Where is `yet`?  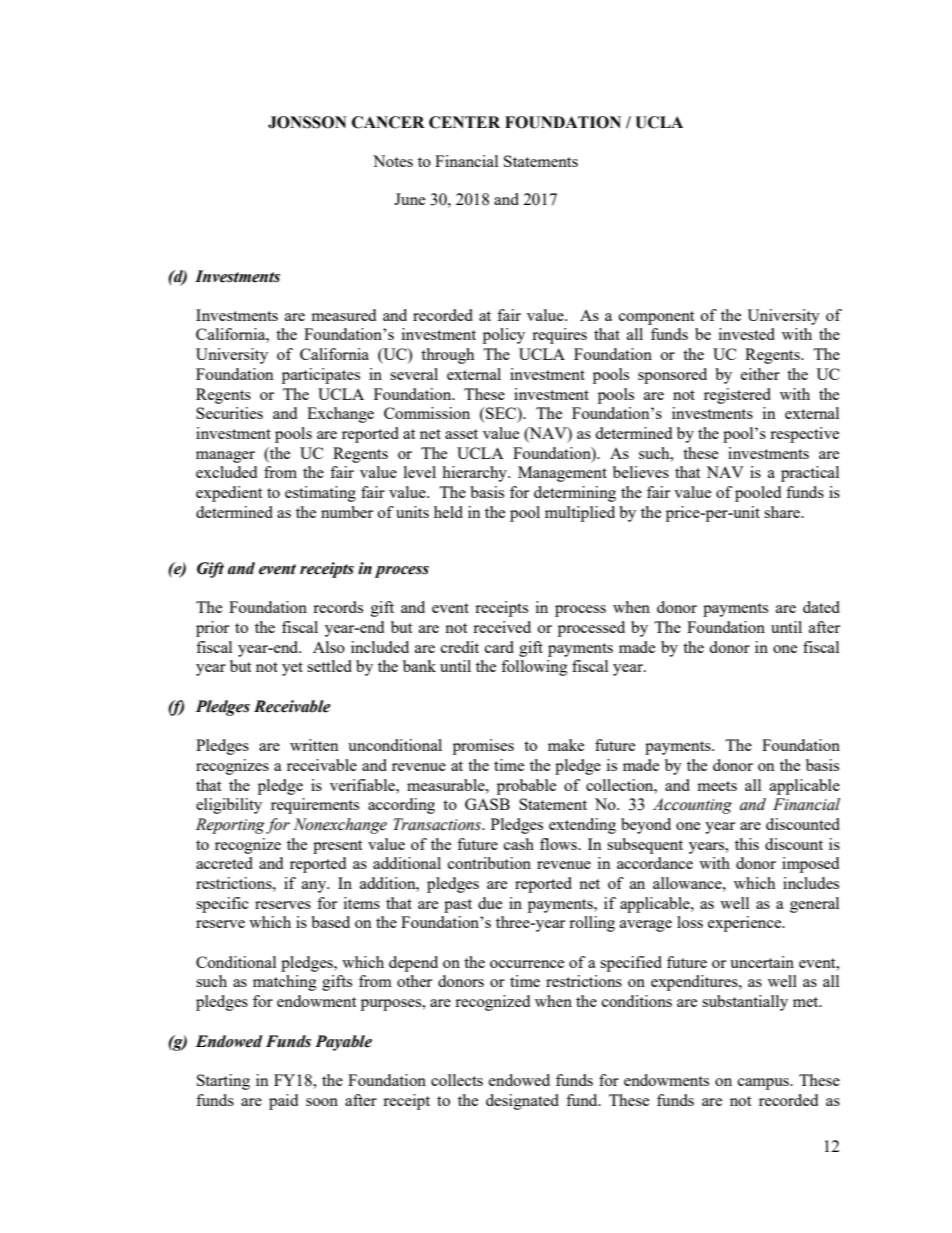 yet is located at coordinates (292, 669).
